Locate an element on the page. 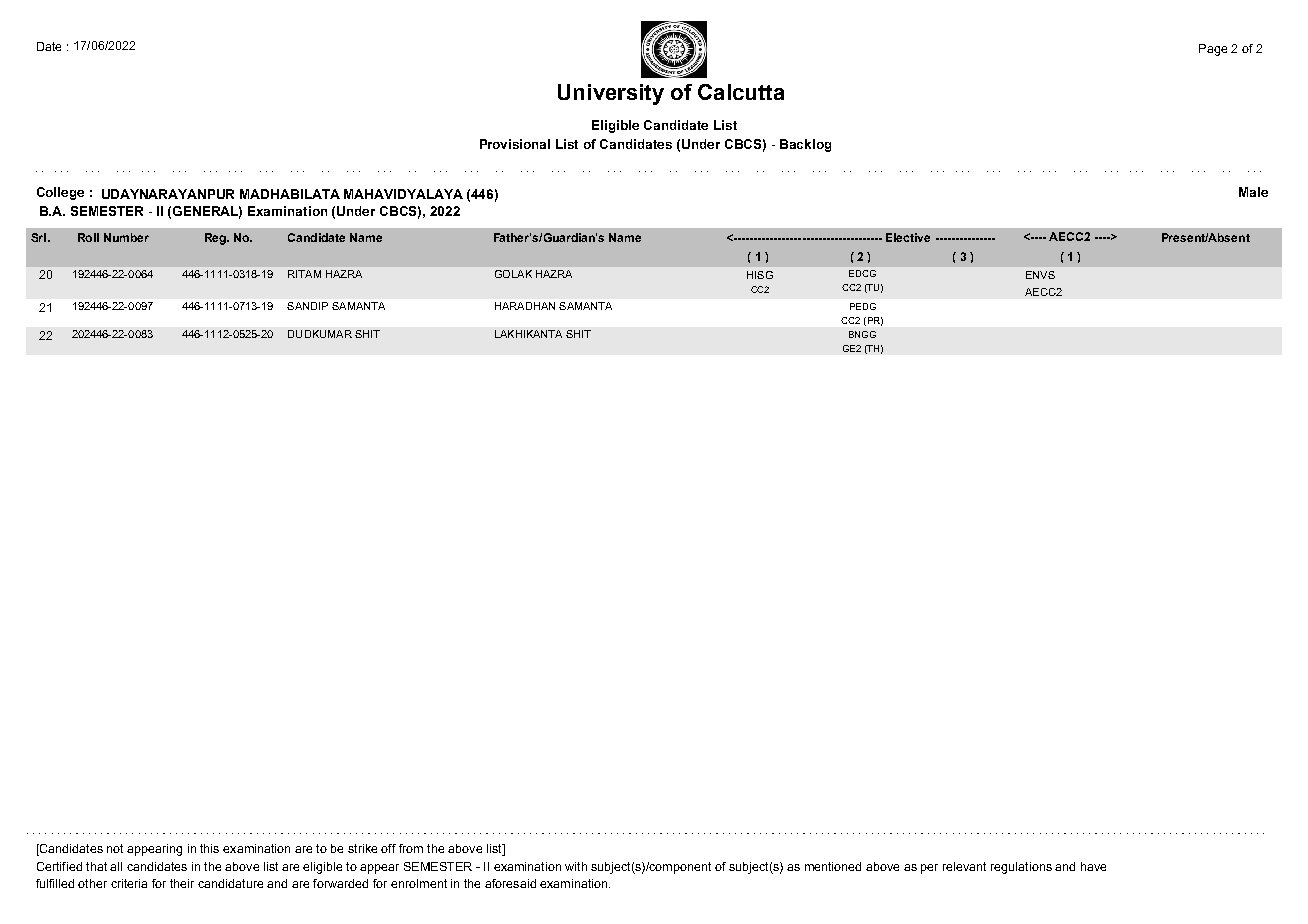  College is located at coordinates (60, 193).
